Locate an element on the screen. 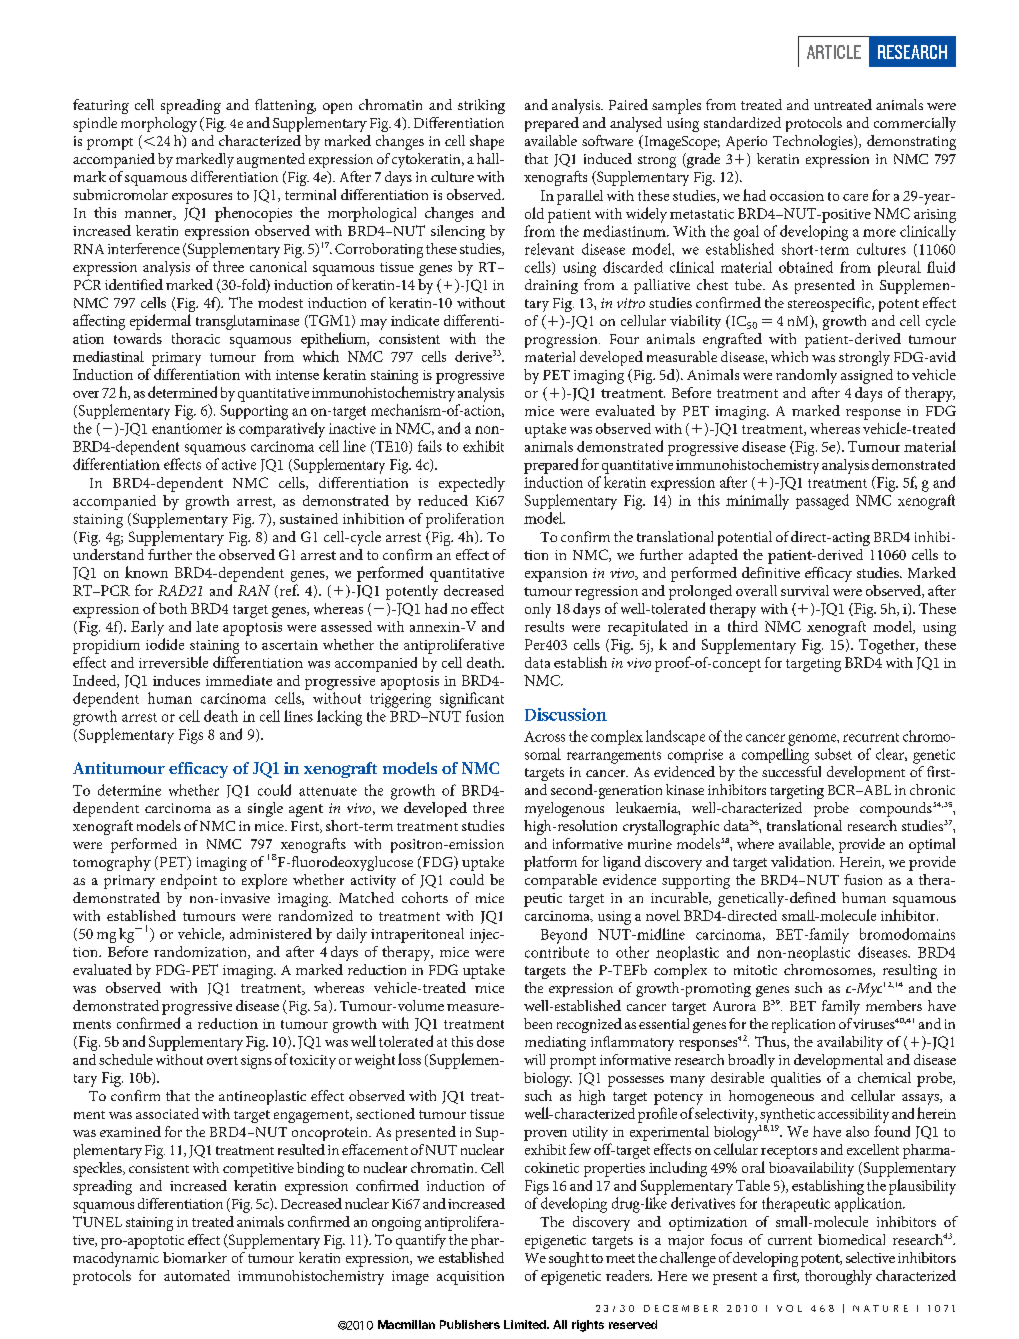 This screenshot has height=1339, width=1019. single is located at coordinates (265, 809).
